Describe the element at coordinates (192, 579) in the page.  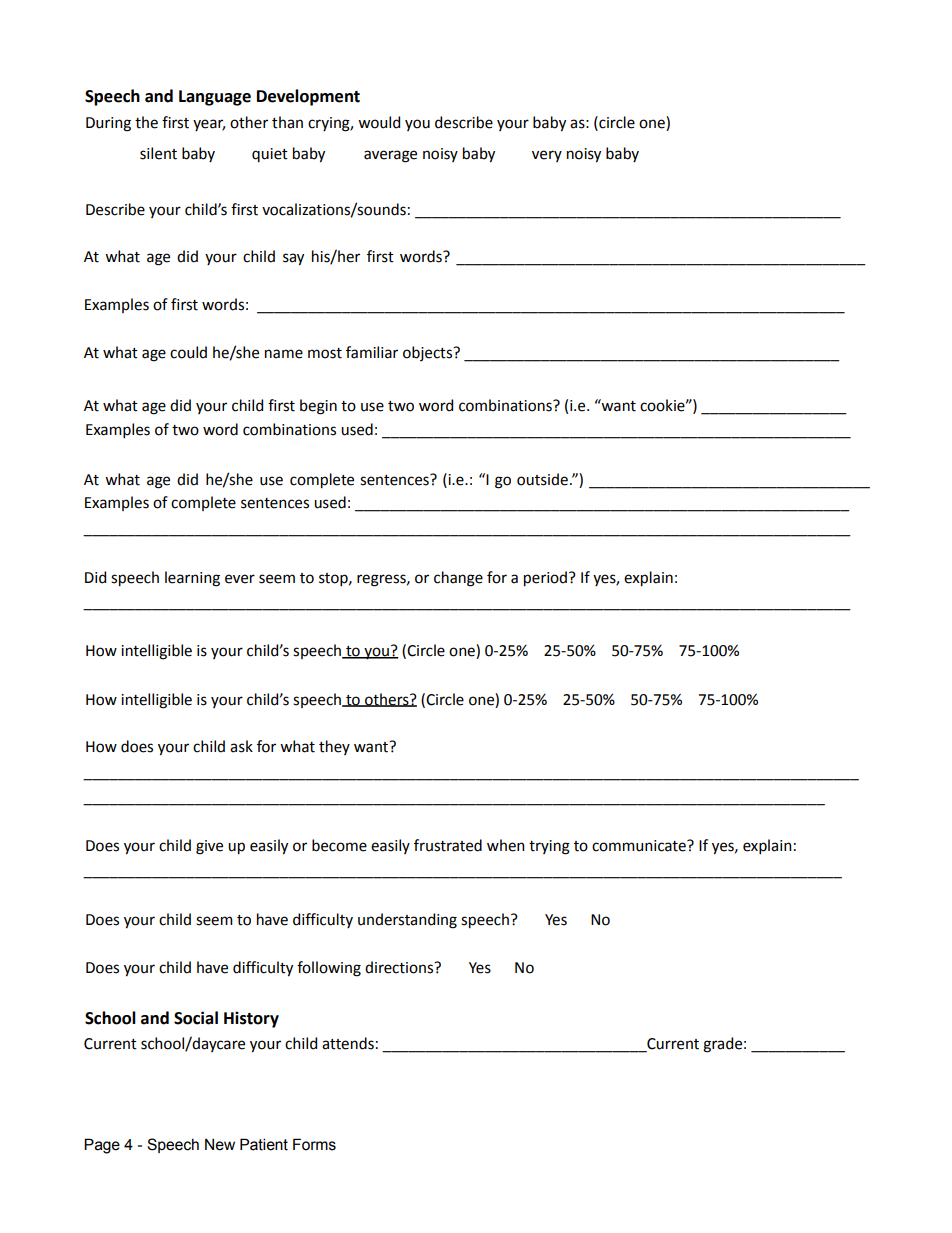
I see `learning` at that location.
